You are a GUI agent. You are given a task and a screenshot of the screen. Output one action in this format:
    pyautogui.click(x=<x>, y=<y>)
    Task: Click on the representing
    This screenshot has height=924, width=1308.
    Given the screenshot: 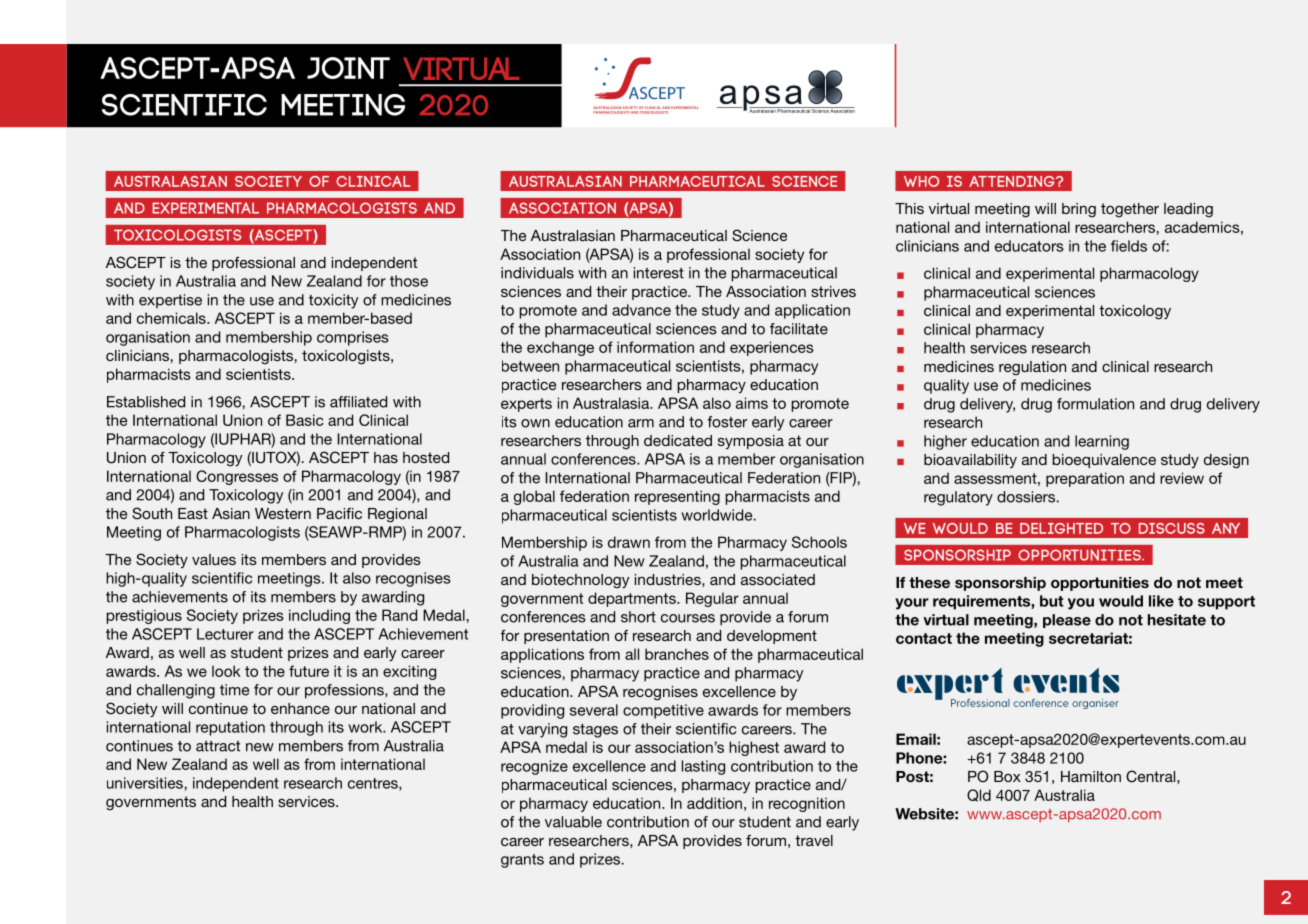 What is the action you would take?
    pyautogui.click(x=677, y=497)
